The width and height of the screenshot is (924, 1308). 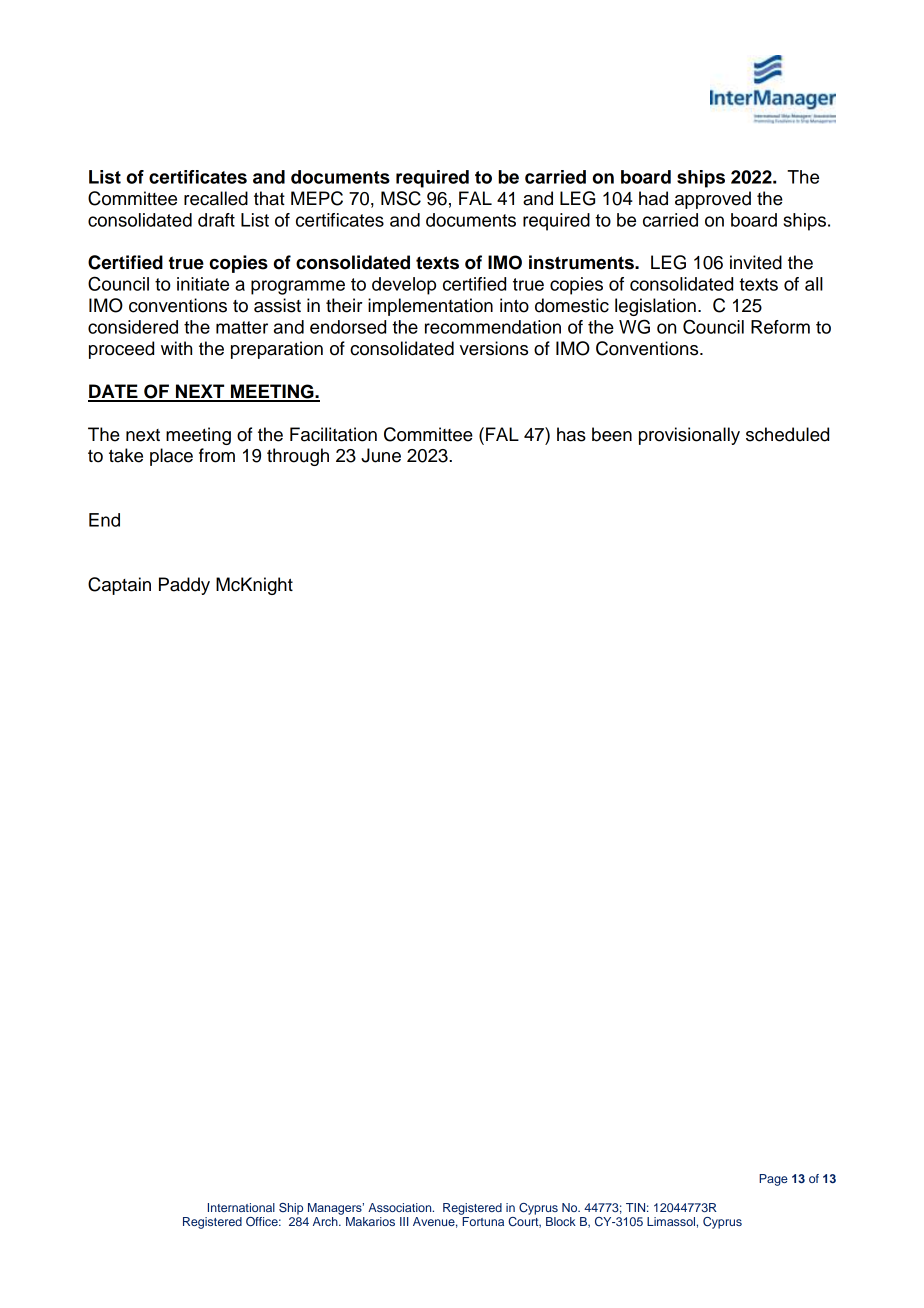 What do you see at coordinates (483, 1221) in the screenshot?
I see `Fortuna` at bounding box center [483, 1221].
